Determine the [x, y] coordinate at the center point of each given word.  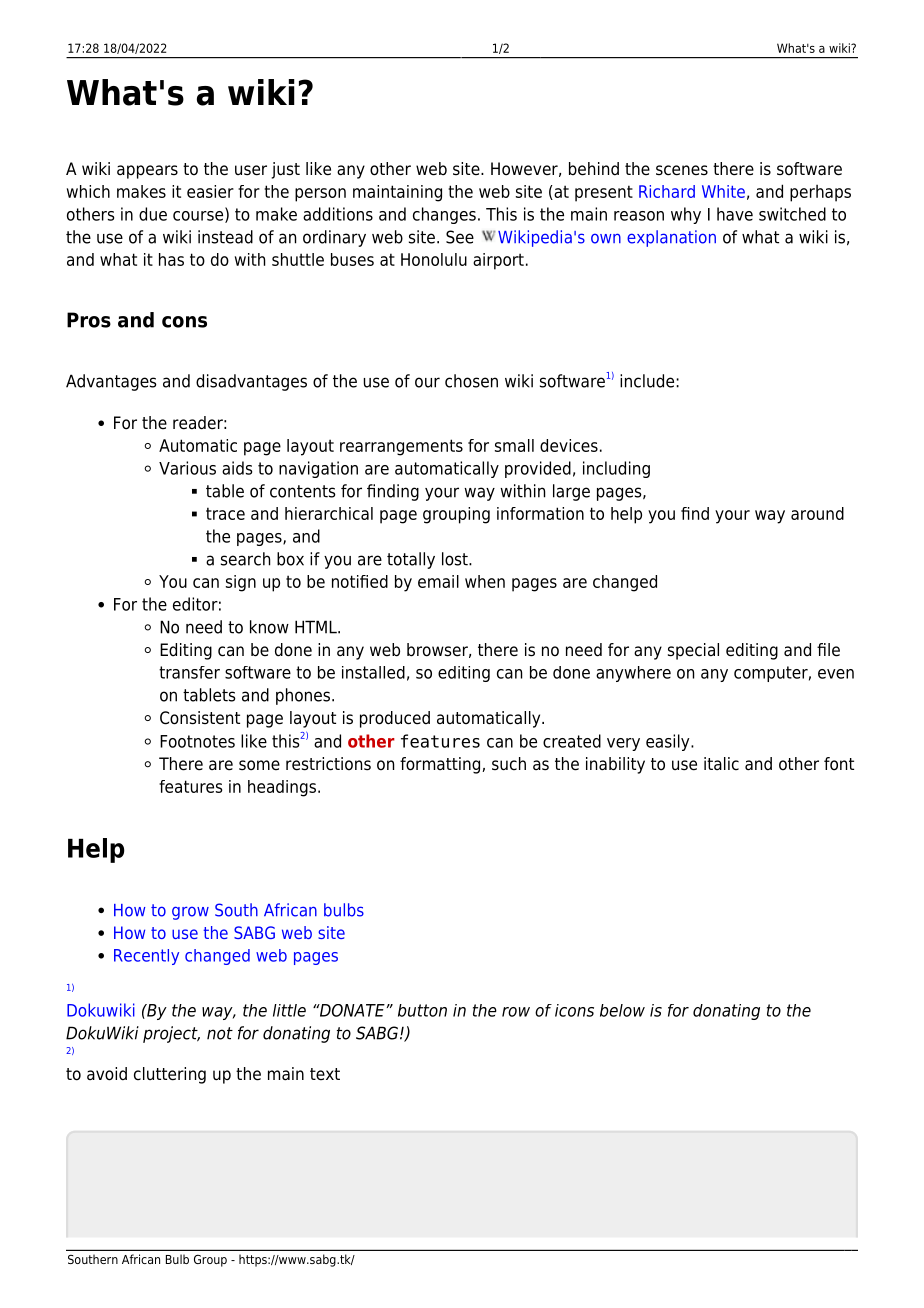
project [171, 1034]
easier [210, 191]
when [485, 581]
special [693, 651]
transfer [189, 672]
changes [444, 215]
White [723, 191]
